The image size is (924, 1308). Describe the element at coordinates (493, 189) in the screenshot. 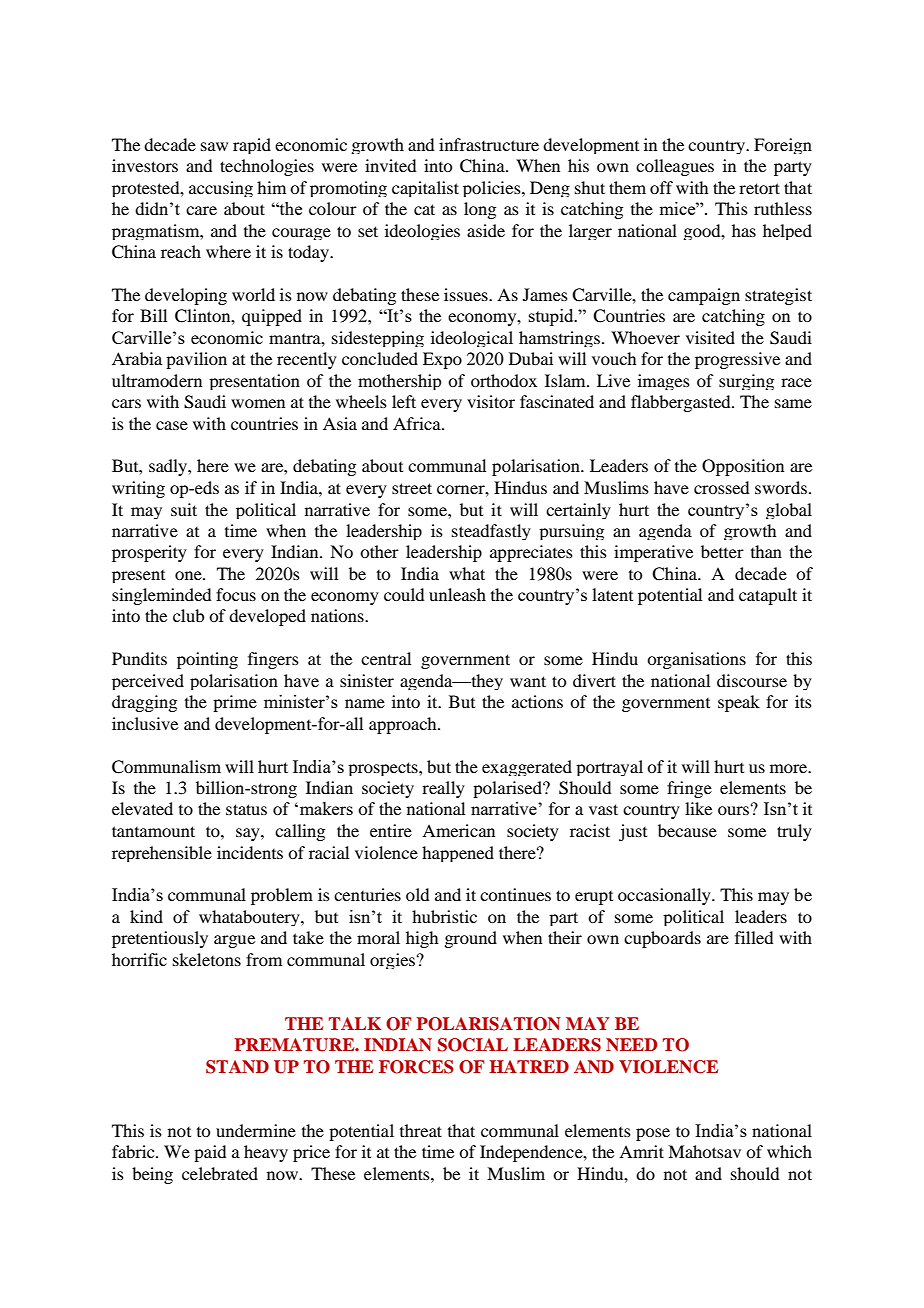

I see `policies` at that location.
